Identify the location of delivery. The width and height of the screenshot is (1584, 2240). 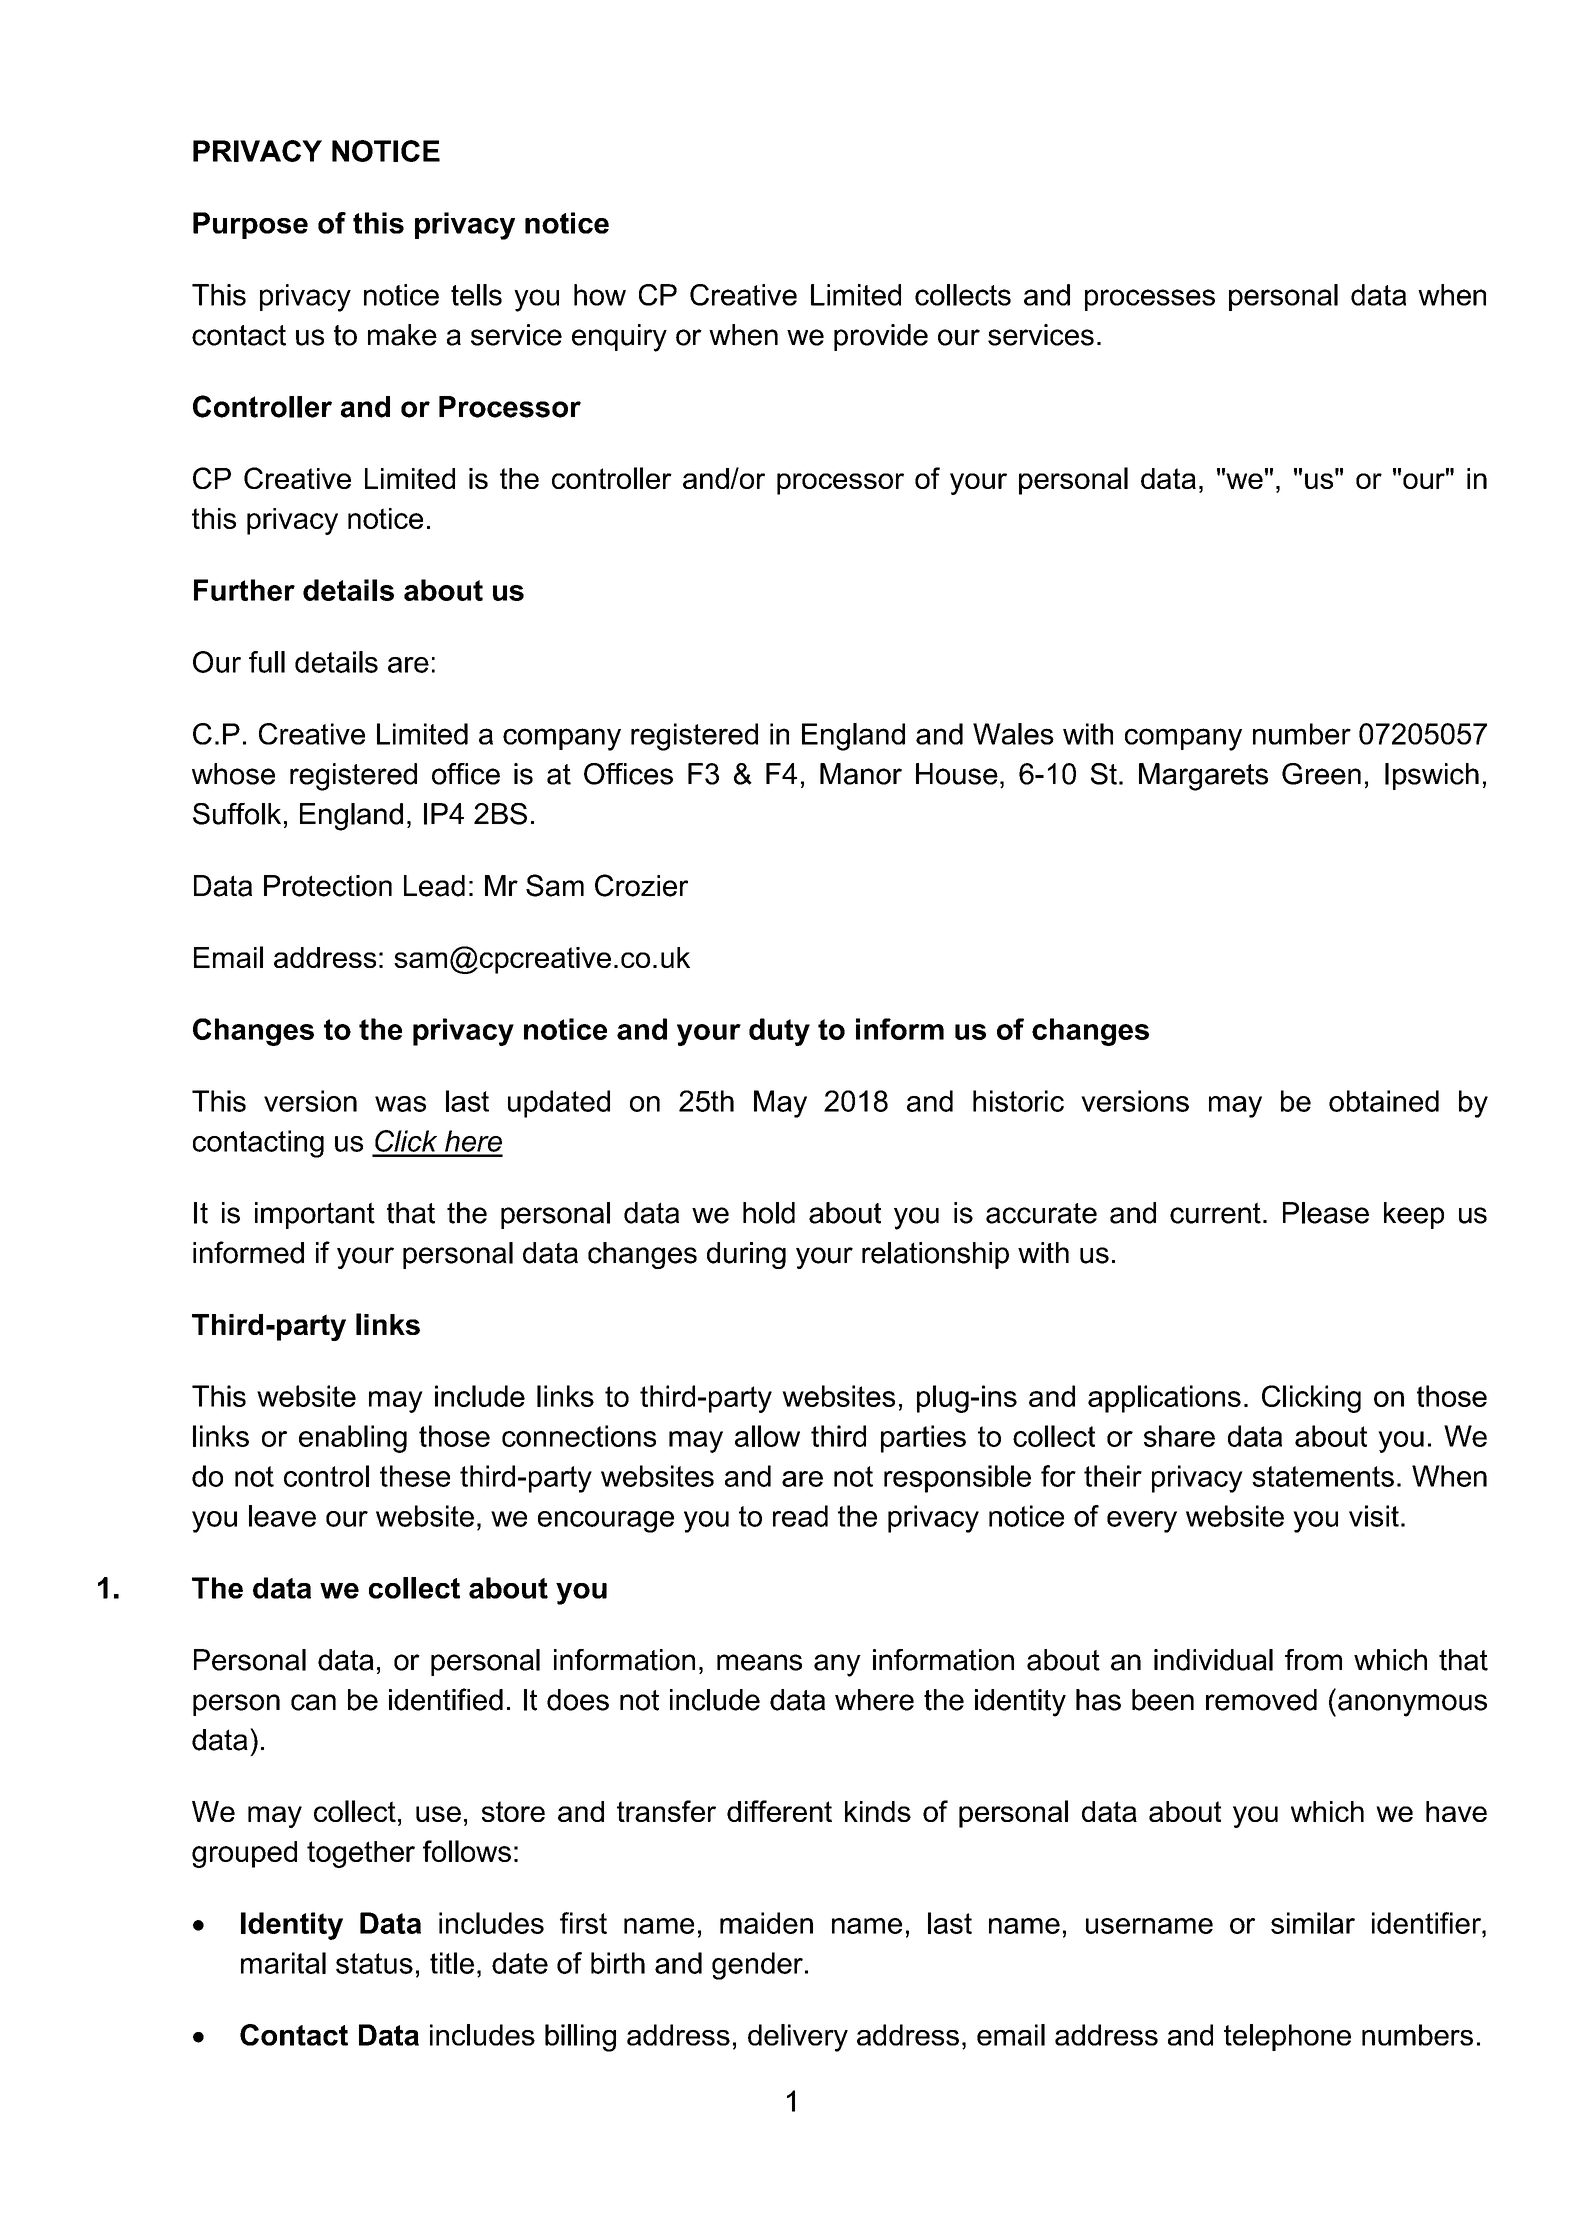
(798, 2038).
